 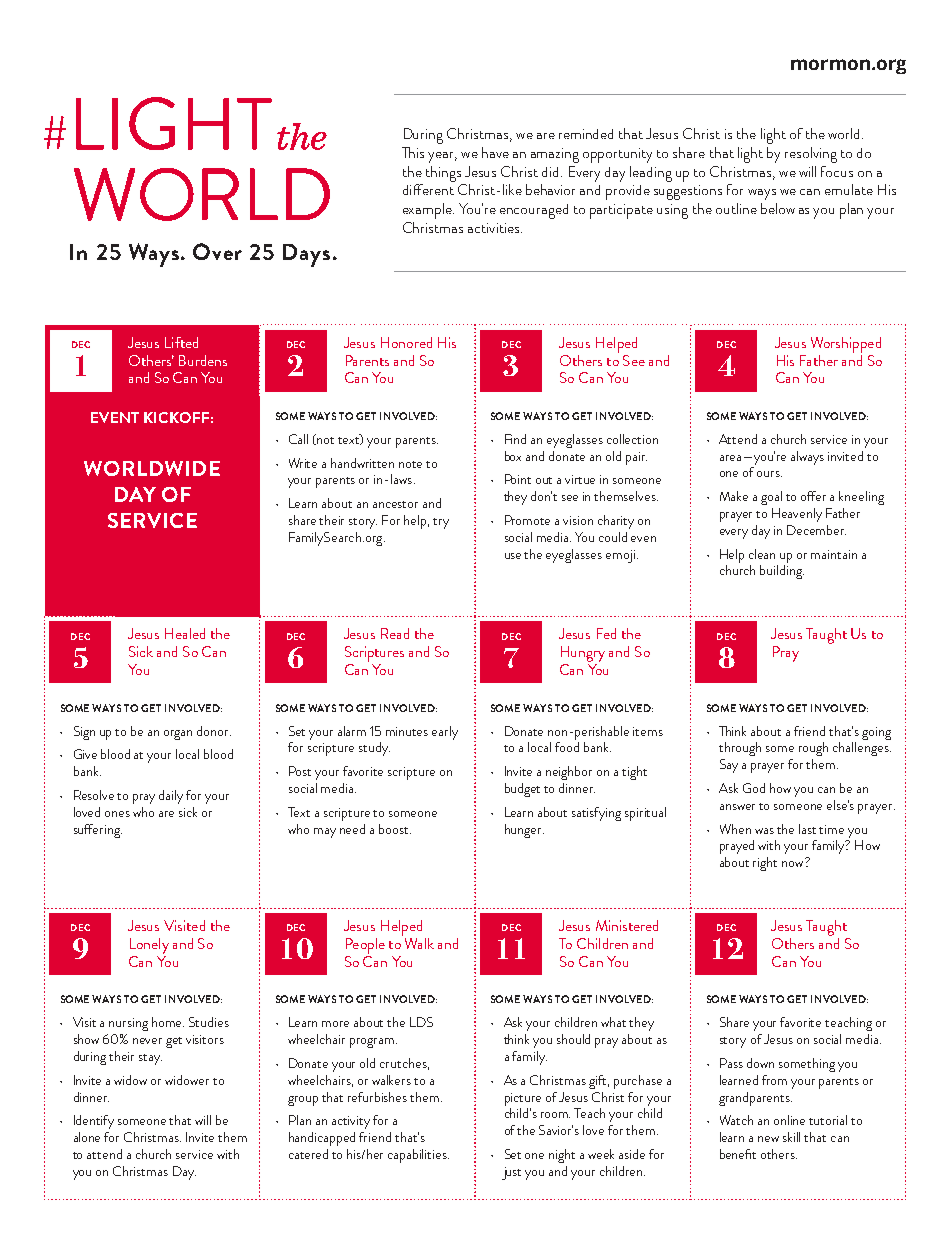 I want to click on was, so click(x=764, y=831).
